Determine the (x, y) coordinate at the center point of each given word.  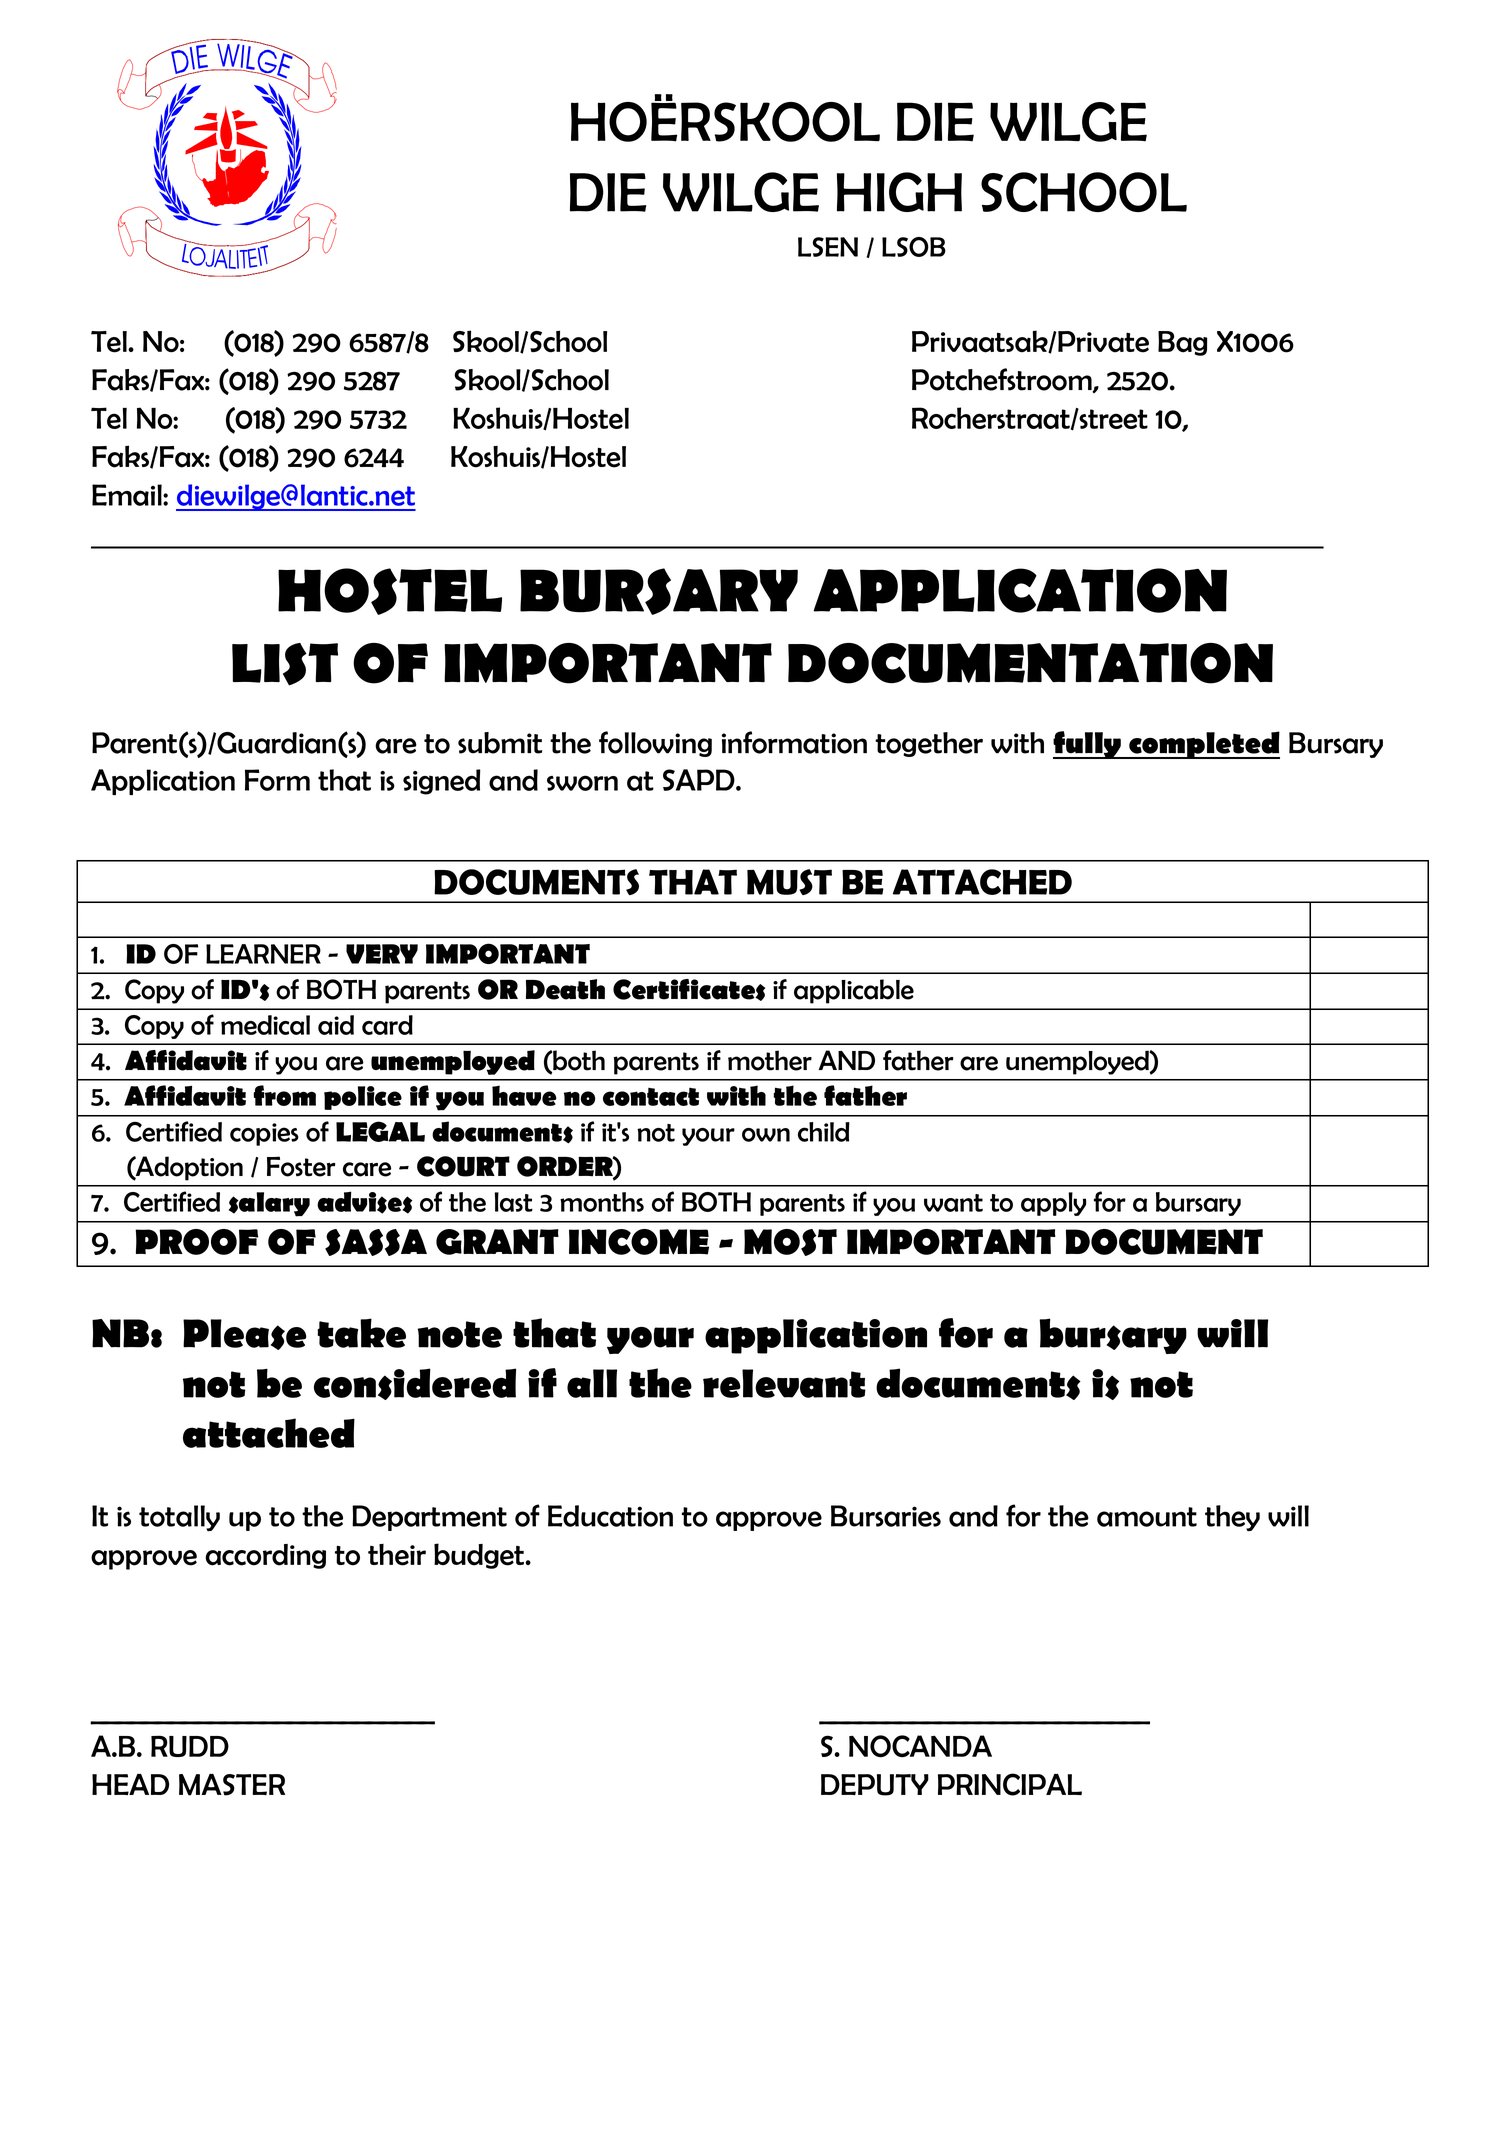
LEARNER (263, 954)
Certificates (689, 990)
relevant (784, 1383)
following (655, 744)
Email (128, 495)
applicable (854, 991)
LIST (285, 664)
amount (1147, 1517)
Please (245, 1334)
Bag (1182, 343)
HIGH (899, 192)
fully (1088, 745)
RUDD (190, 1746)
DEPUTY (875, 1785)
